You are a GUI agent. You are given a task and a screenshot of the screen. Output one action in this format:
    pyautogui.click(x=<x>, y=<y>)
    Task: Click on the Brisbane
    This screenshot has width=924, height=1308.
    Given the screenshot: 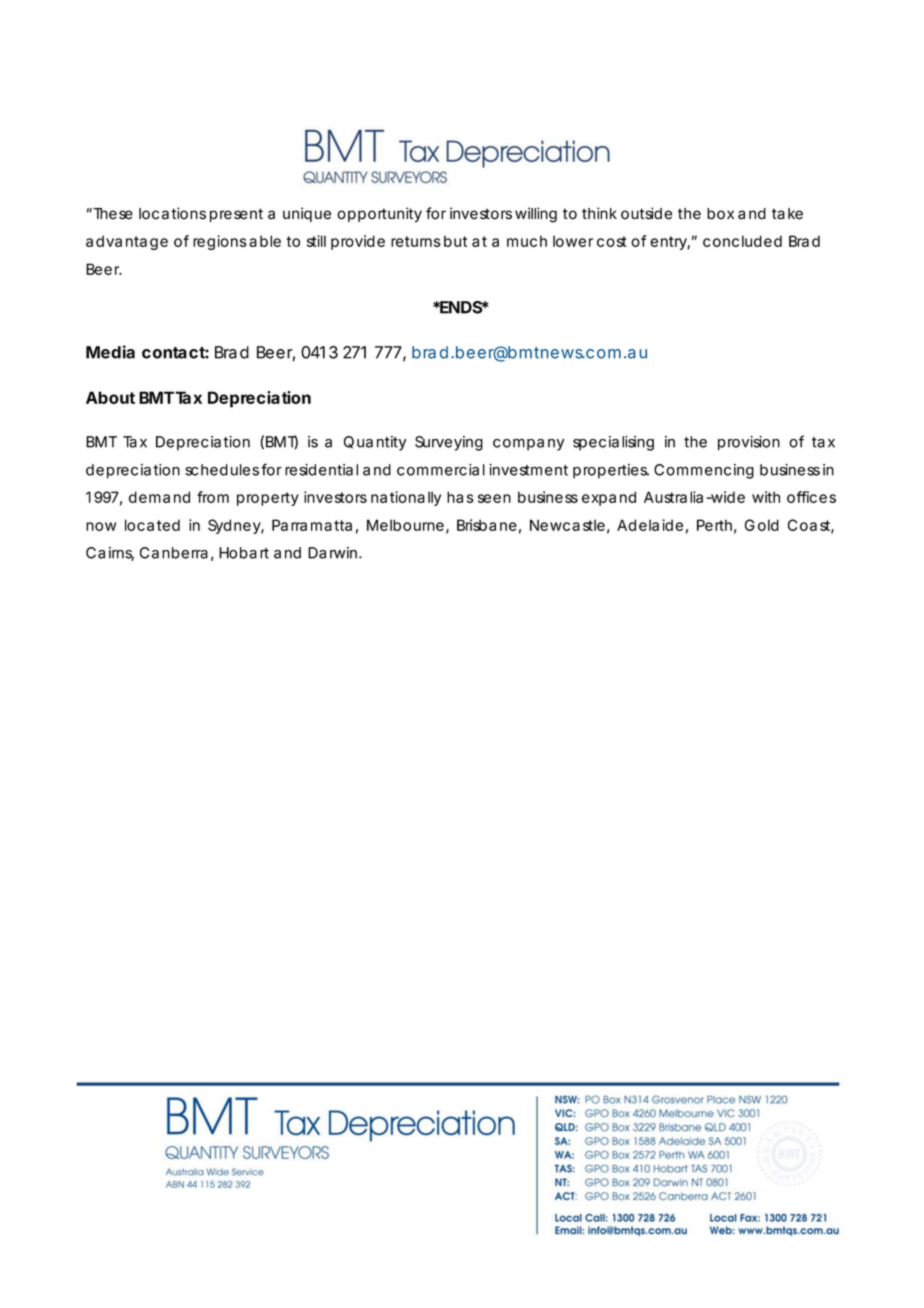 What is the action you would take?
    pyautogui.click(x=487, y=525)
